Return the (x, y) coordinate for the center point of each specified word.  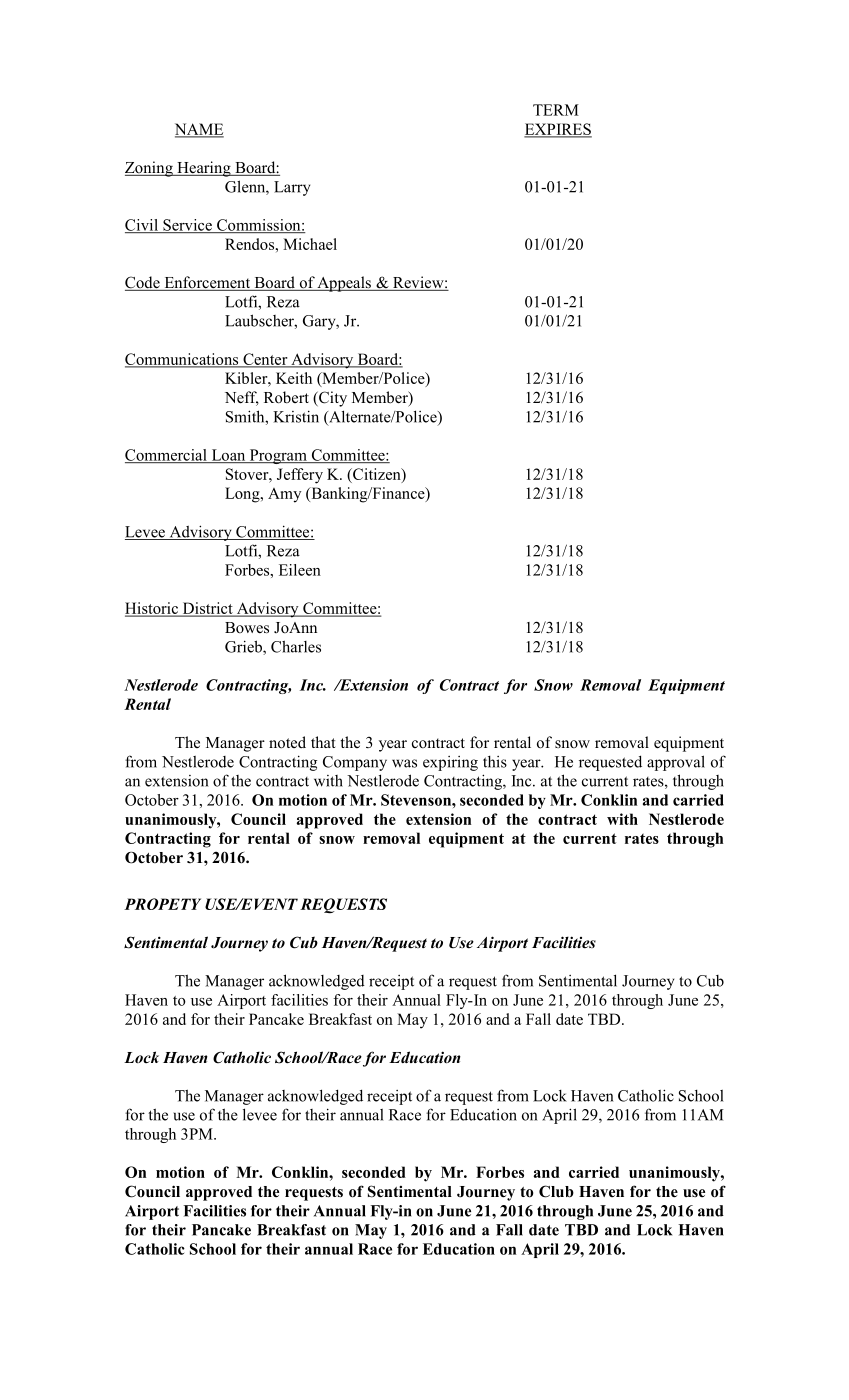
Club (556, 1191)
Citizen (377, 475)
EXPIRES (558, 130)
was (404, 763)
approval (676, 763)
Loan (228, 456)
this (495, 762)
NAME (199, 130)
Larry (292, 188)
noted (287, 742)
